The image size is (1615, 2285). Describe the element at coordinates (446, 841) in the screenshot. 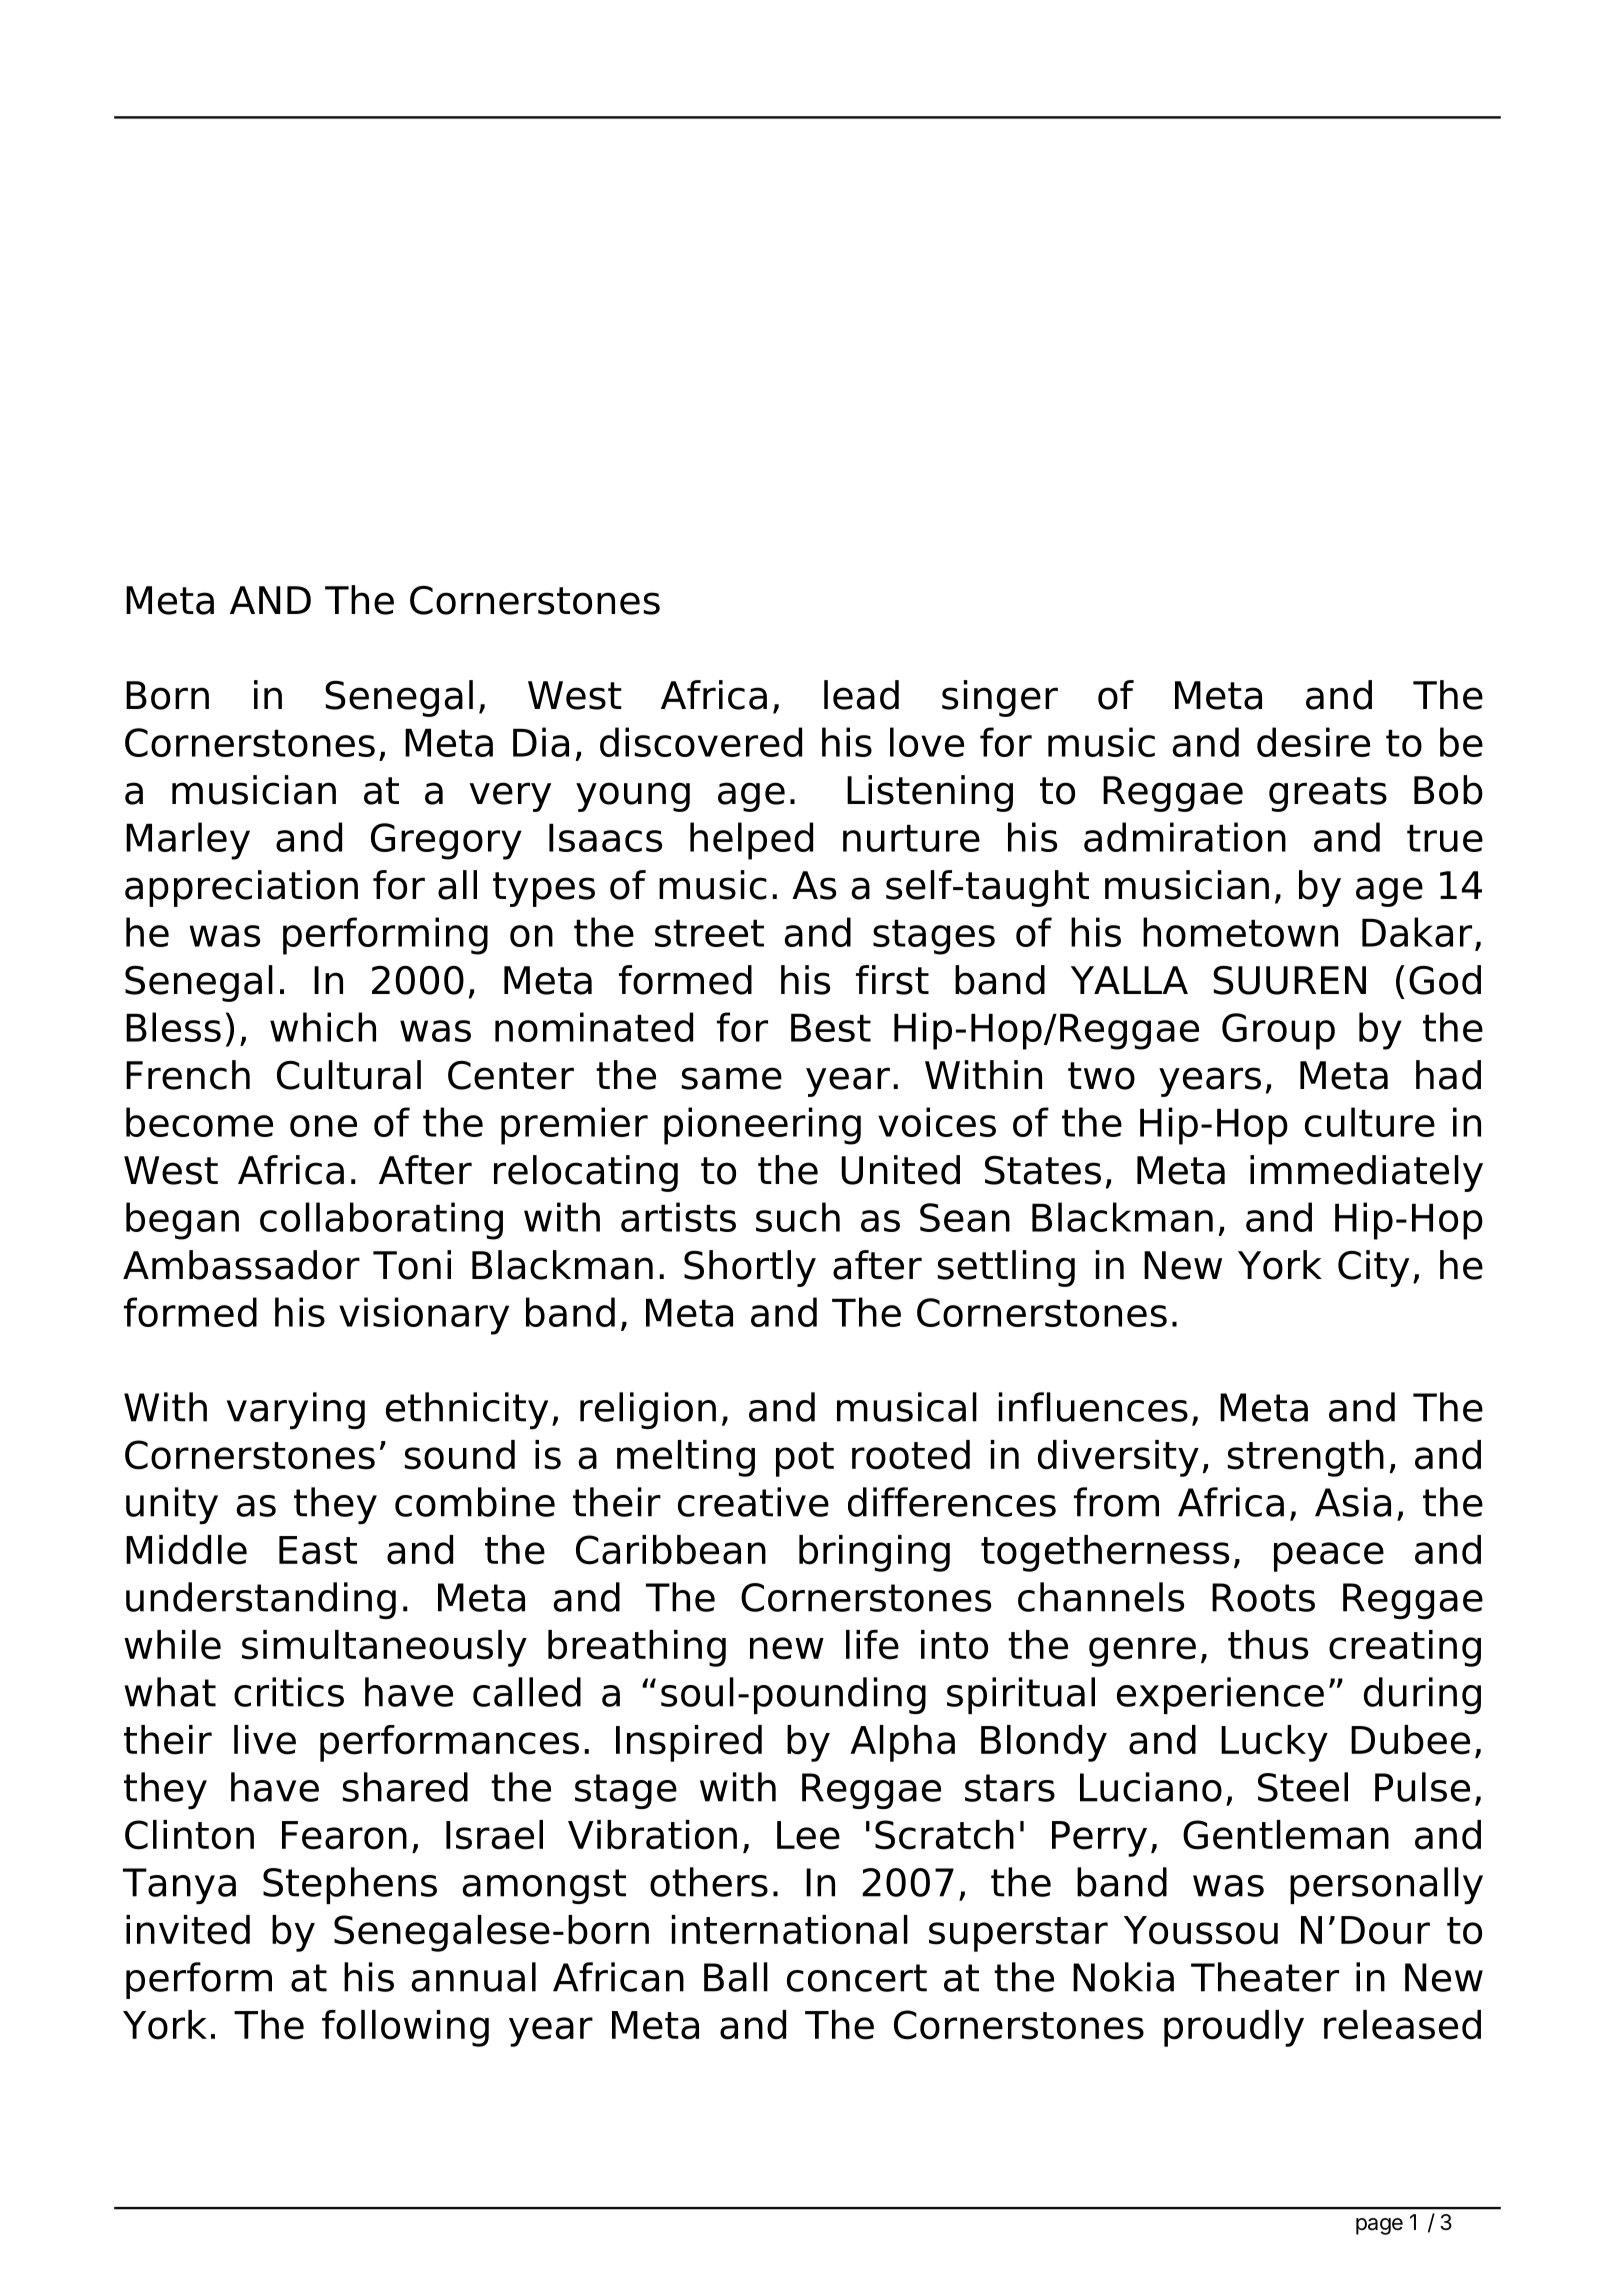

I see `Gregory` at that location.
